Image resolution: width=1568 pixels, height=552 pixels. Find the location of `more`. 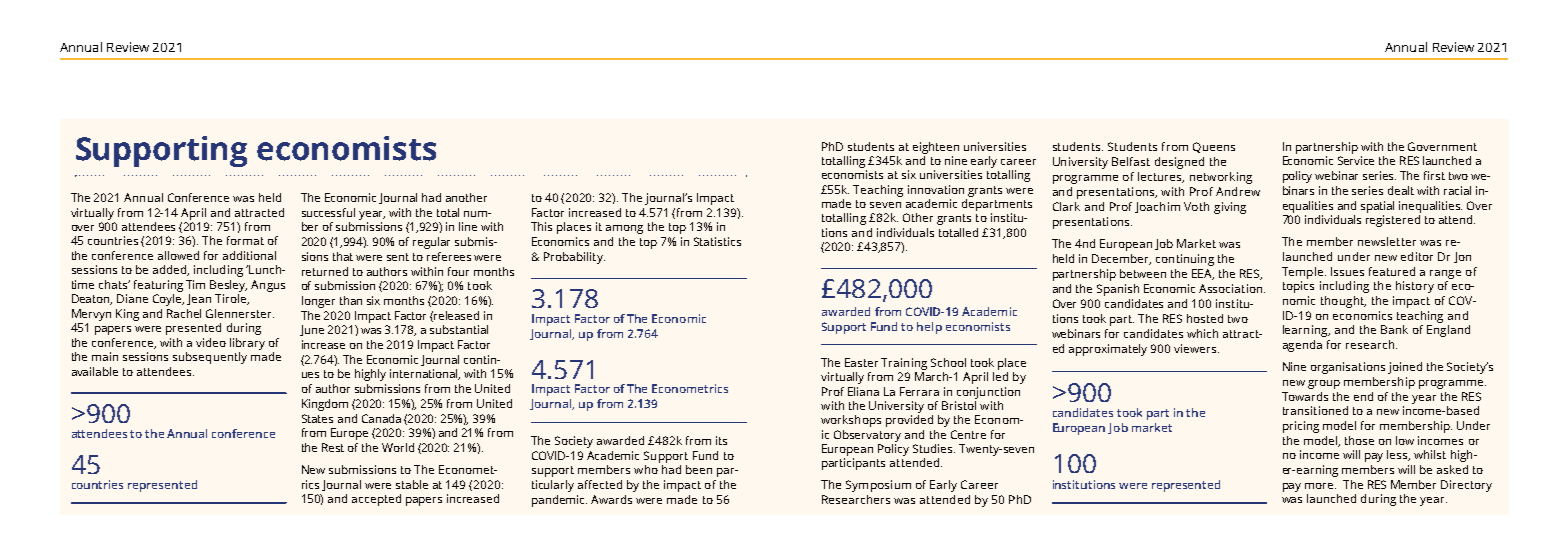

more is located at coordinates (1320, 486).
